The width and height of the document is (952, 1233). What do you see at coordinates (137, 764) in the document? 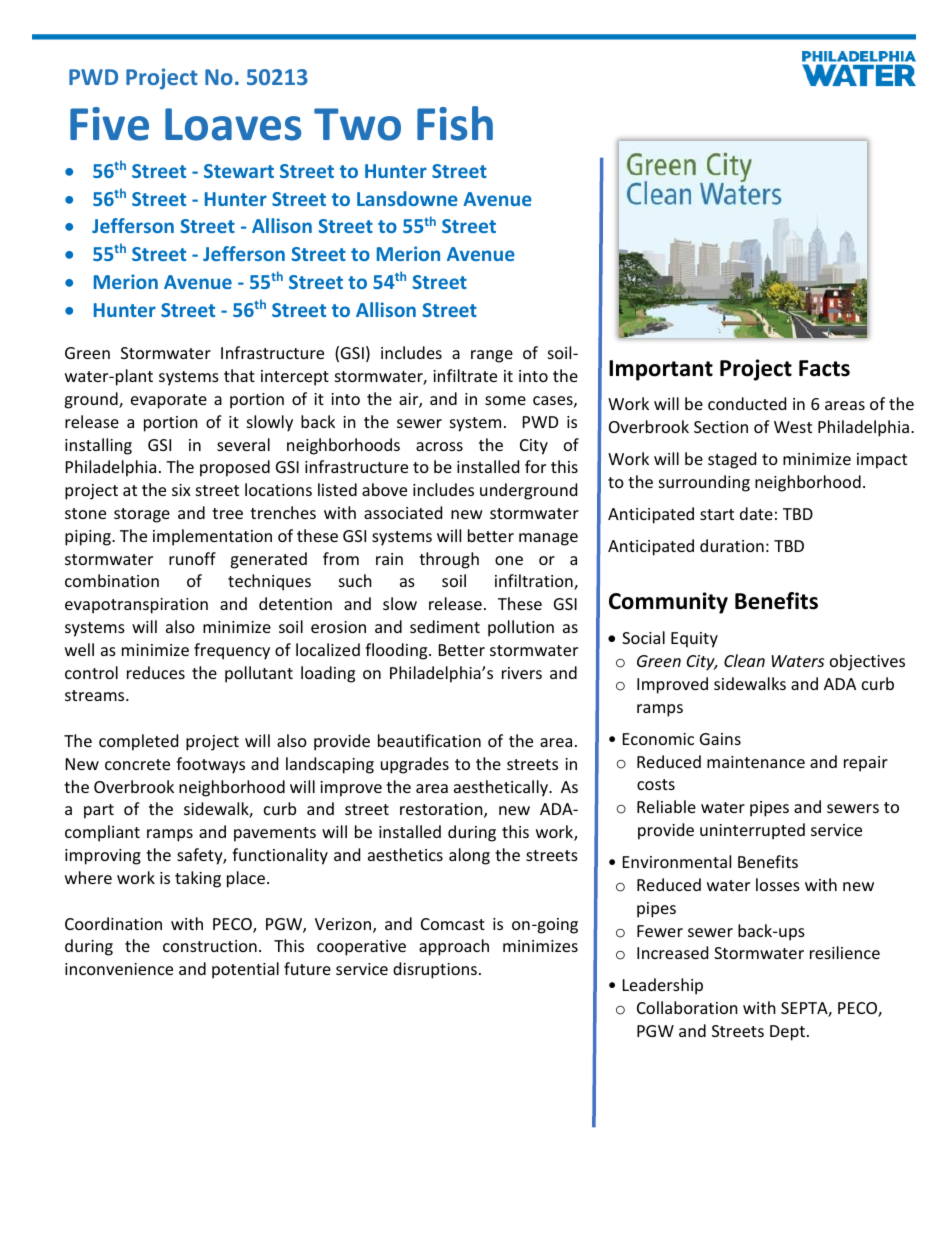
I see `concrete` at bounding box center [137, 764].
